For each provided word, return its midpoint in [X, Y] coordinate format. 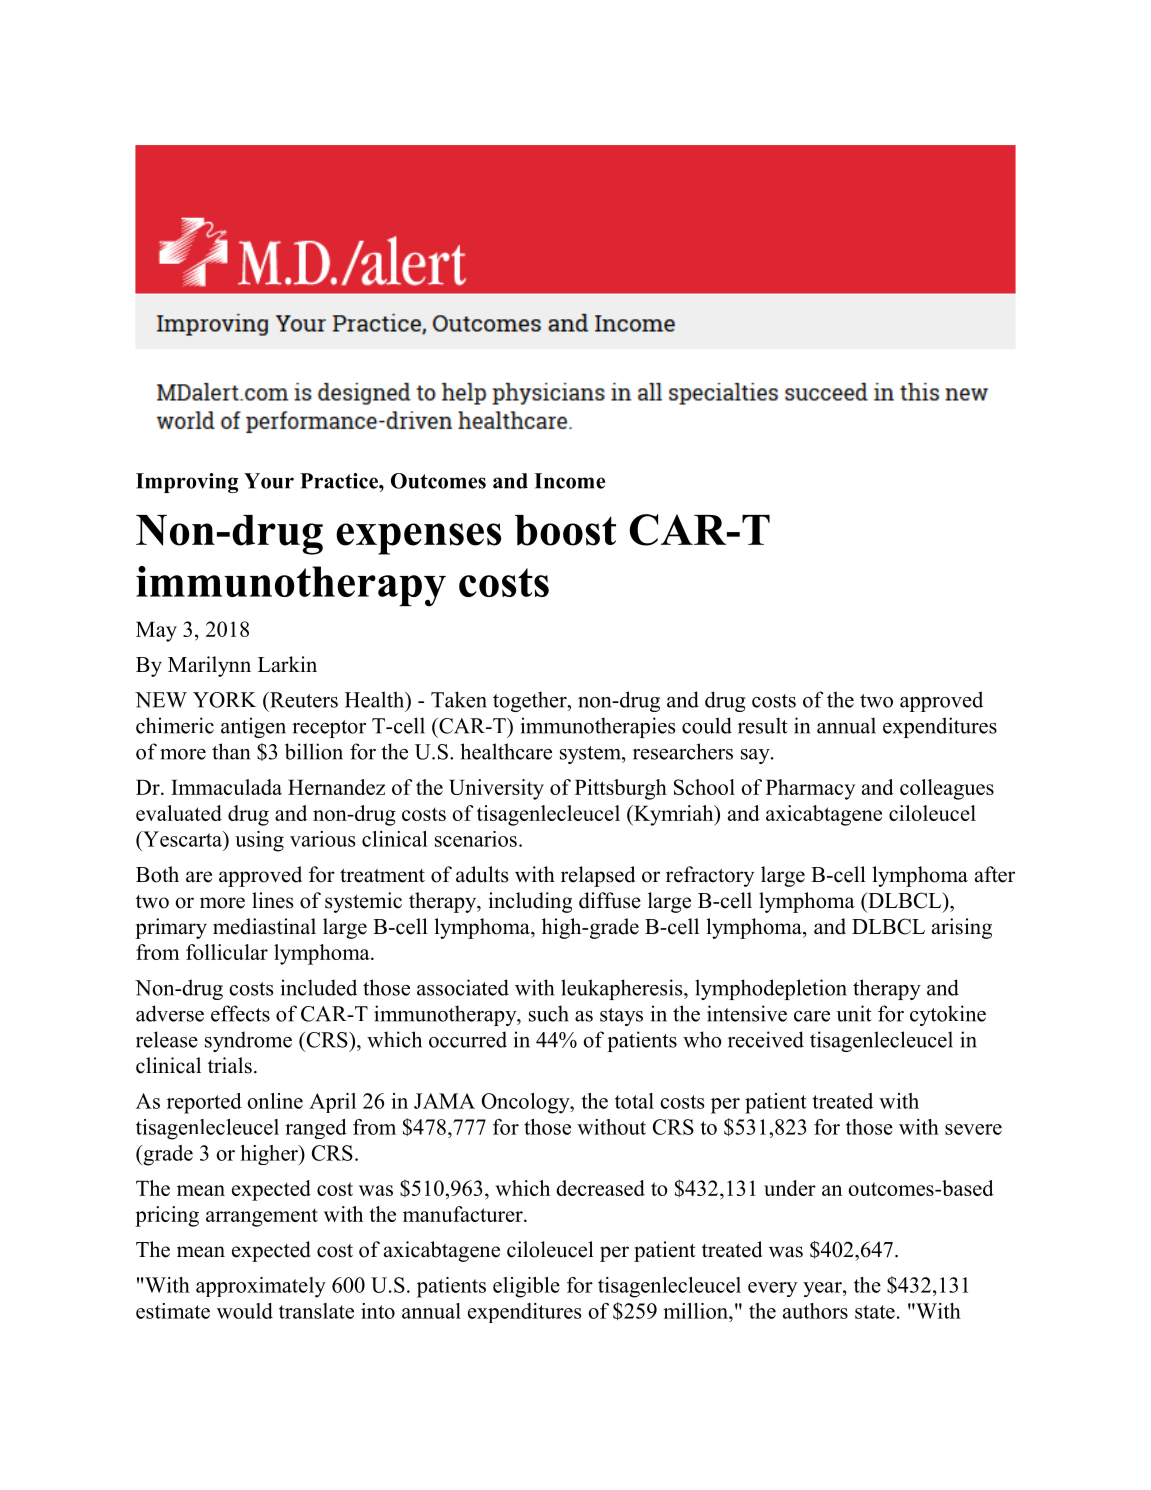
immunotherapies [598, 727]
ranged [316, 1129]
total [634, 1101]
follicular [227, 952]
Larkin [287, 664]
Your [269, 481]
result [763, 725]
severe [973, 1129]
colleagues [947, 789]
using [259, 841]
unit [854, 1013]
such [549, 1013]
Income [569, 481]
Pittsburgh [621, 789]
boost [565, 530]
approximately [261, 1287]
